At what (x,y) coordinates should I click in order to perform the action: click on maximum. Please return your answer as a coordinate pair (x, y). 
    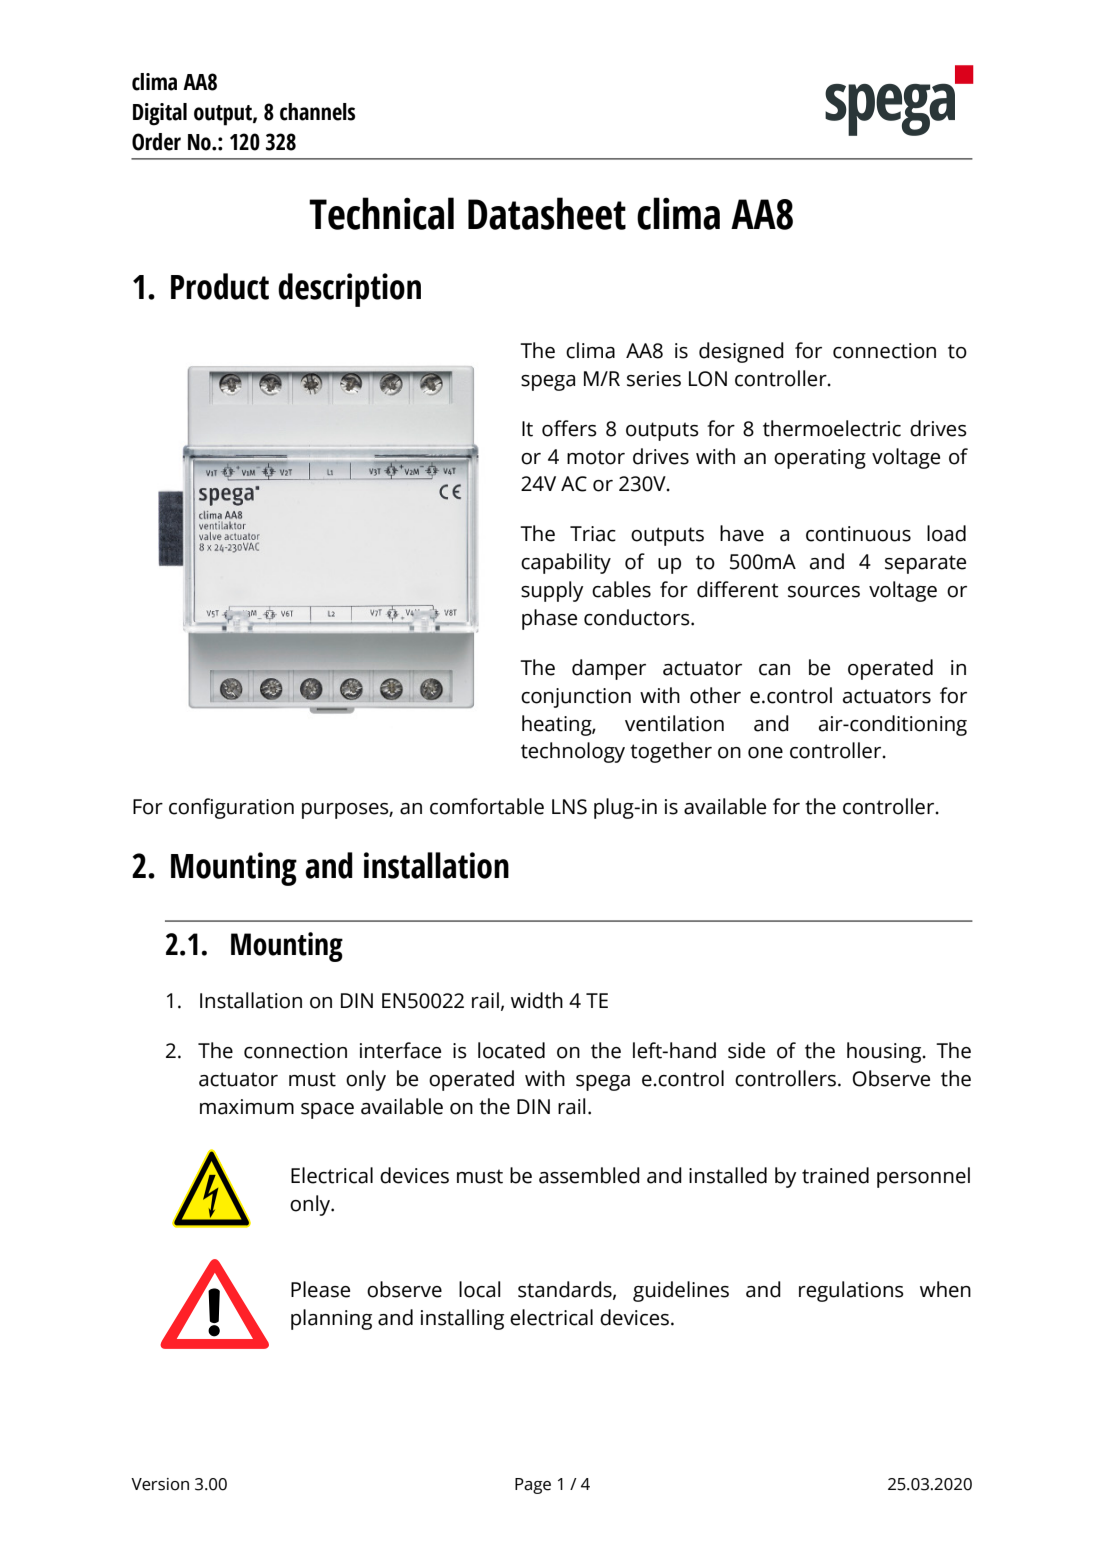
    Looking at the image, I should click on (247, 1107).
